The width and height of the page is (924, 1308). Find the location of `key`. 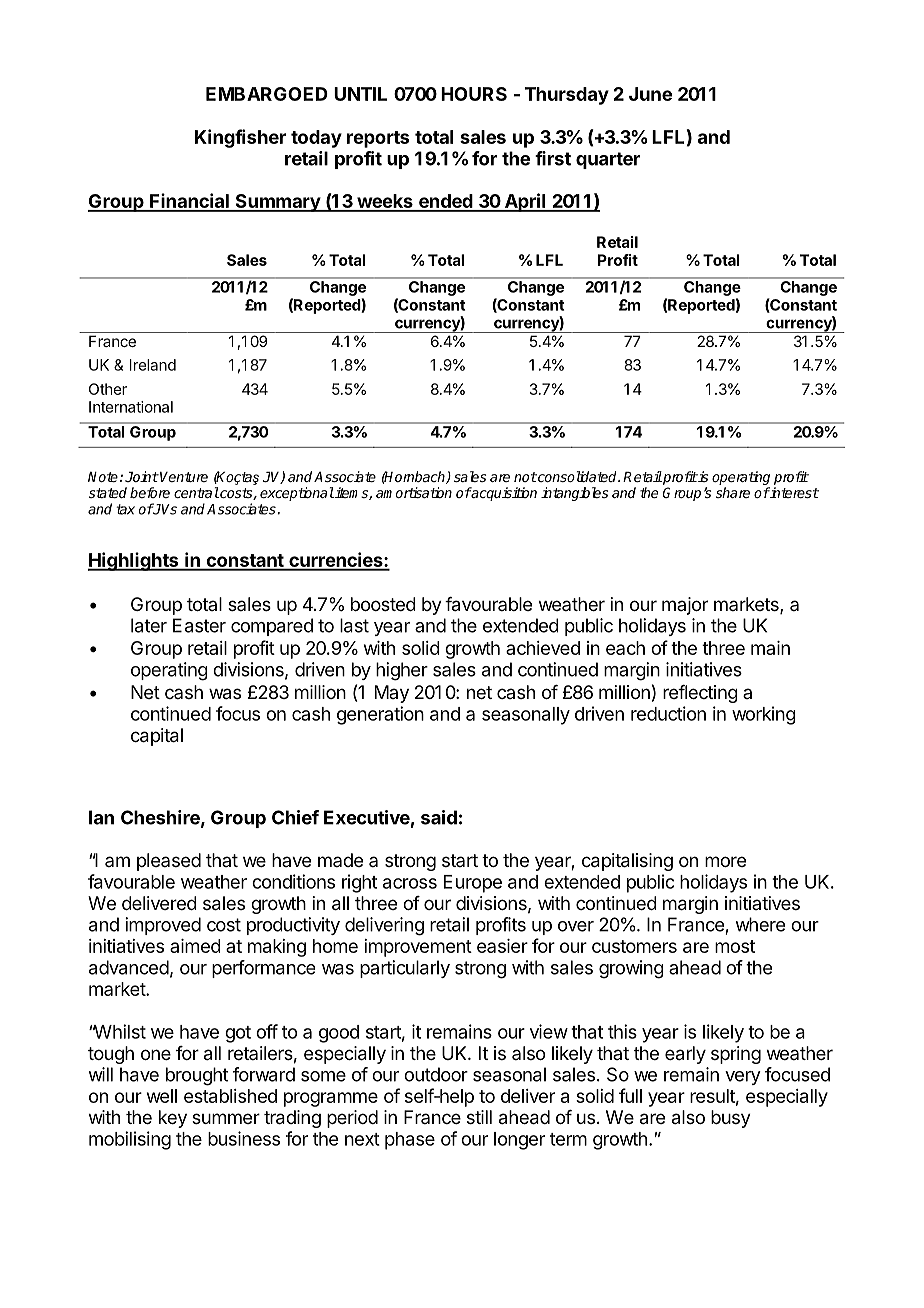

key is located at coordinates (173, 1119).
